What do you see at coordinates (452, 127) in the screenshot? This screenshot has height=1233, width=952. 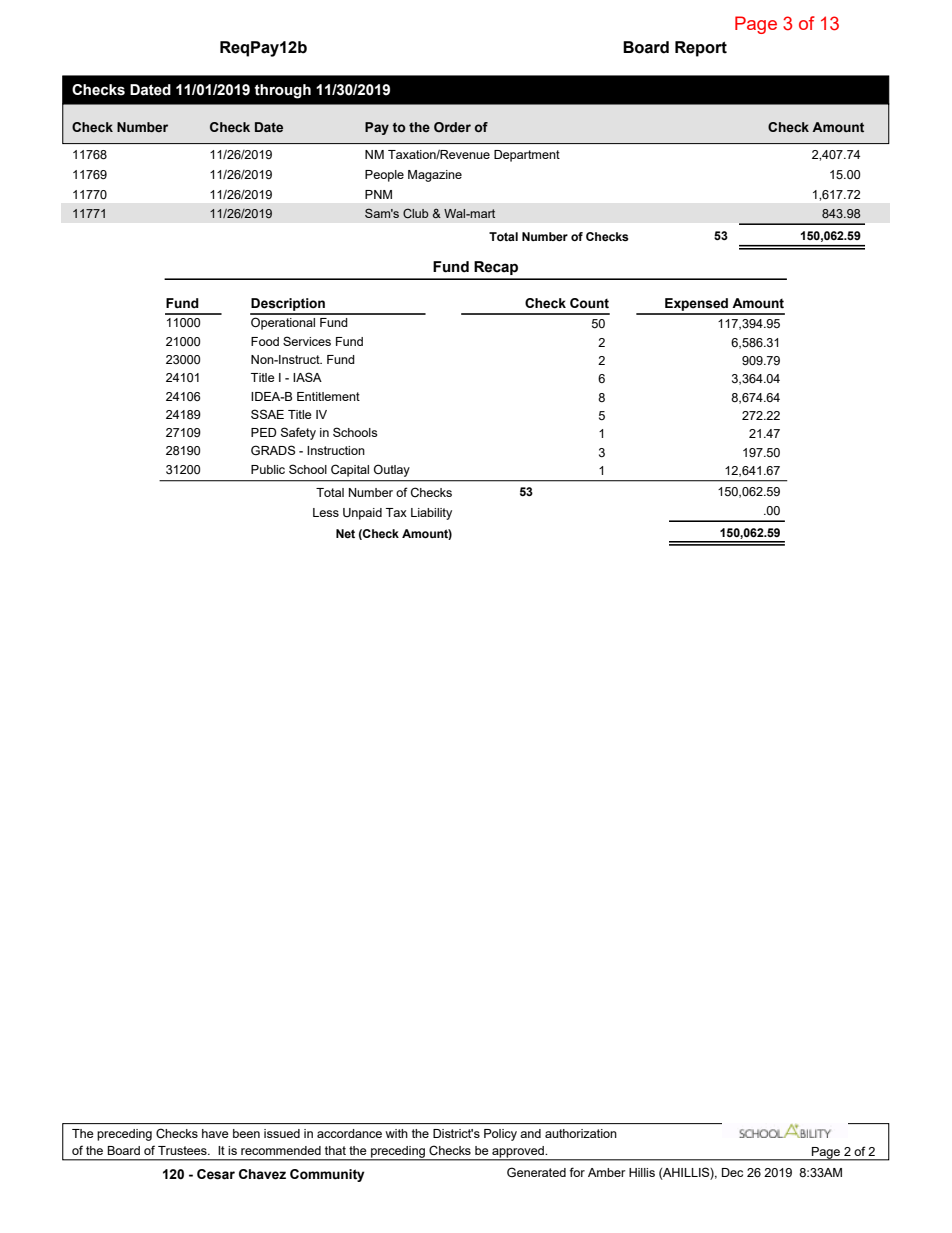 I see `Order` at bounding box center [452, 127].
